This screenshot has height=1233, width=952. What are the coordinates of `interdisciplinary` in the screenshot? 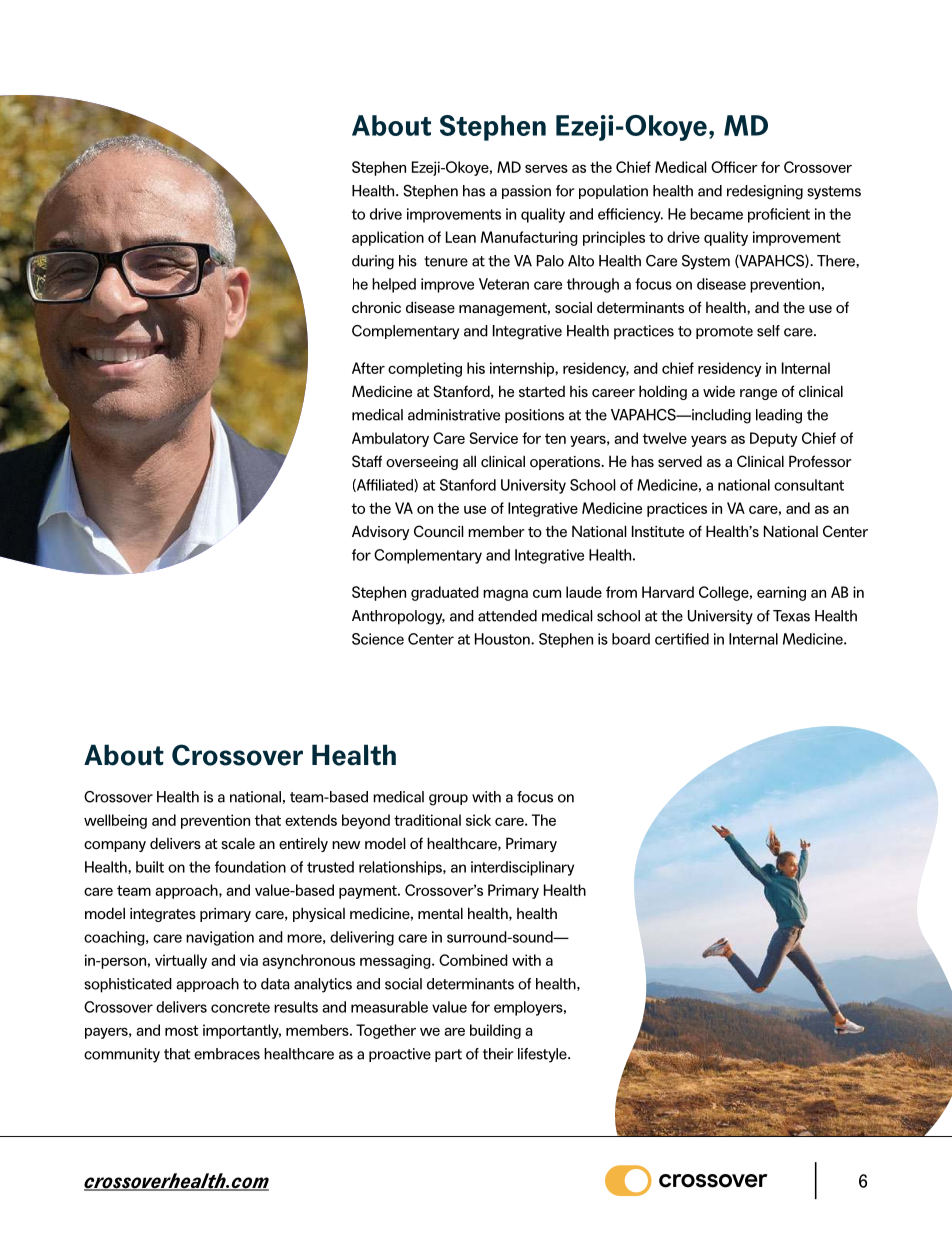 It's located at (522, 868).
